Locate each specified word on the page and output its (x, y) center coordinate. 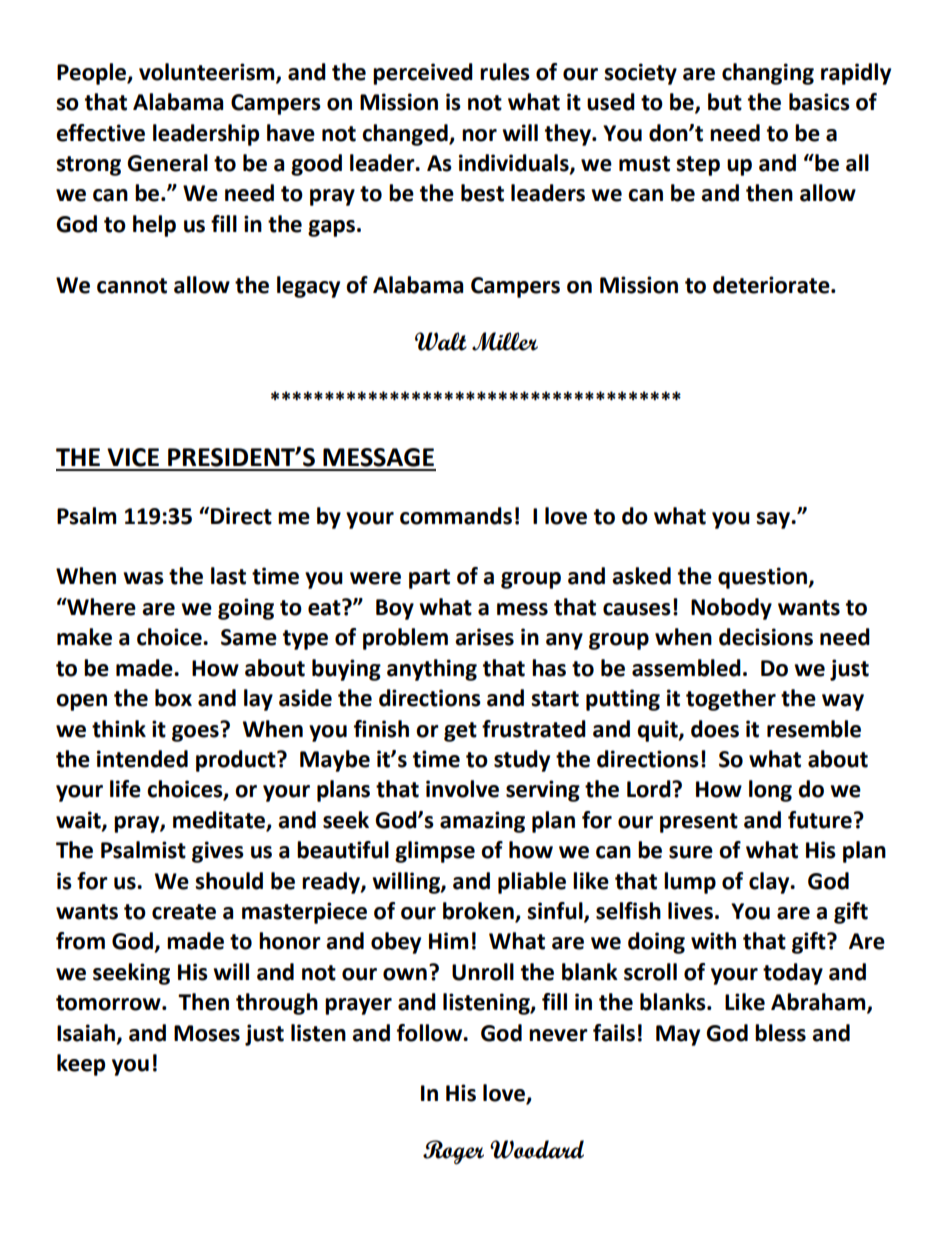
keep (81, 1065)
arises (484, 637)
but (725, 102)
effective (100, 133)
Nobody (731, 609)
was (143, 578)
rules (505, 72)
